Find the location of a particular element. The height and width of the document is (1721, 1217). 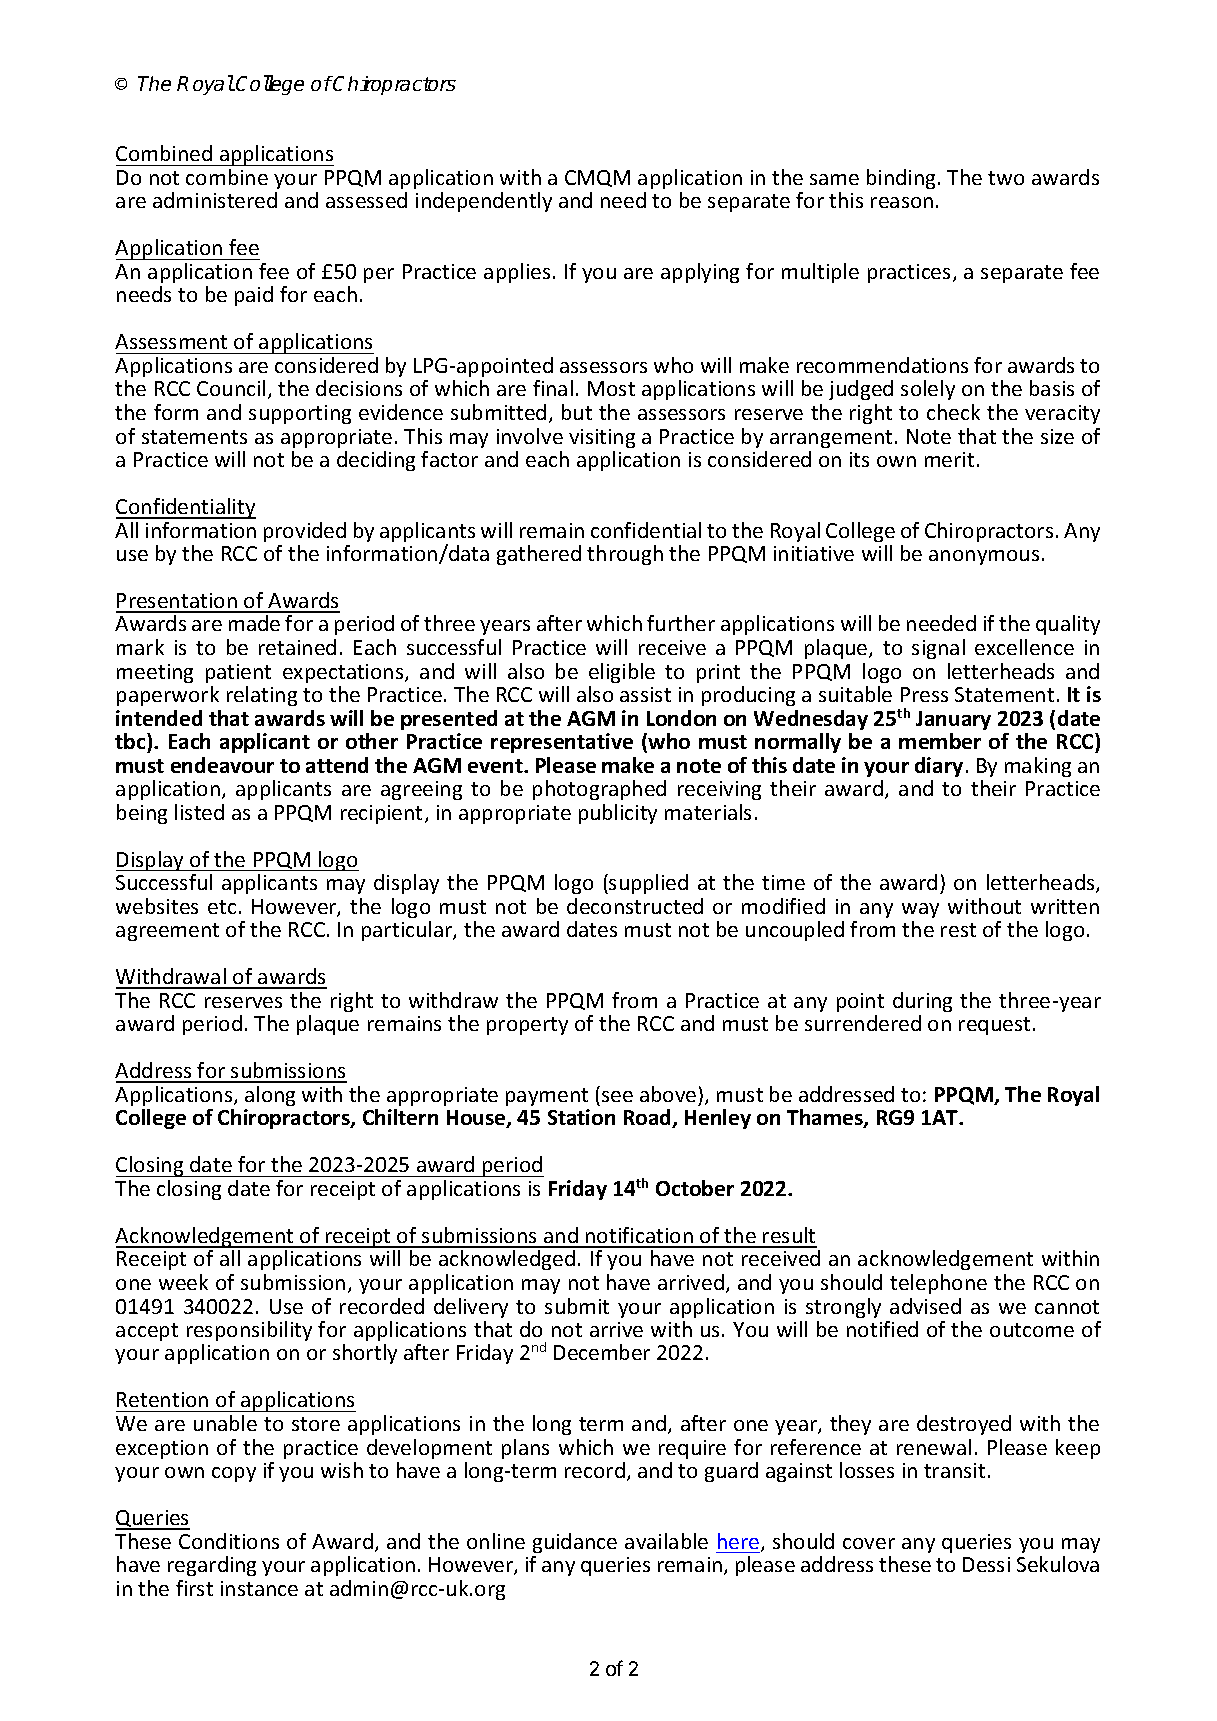

supplied is located at coordinates (647, 884).
